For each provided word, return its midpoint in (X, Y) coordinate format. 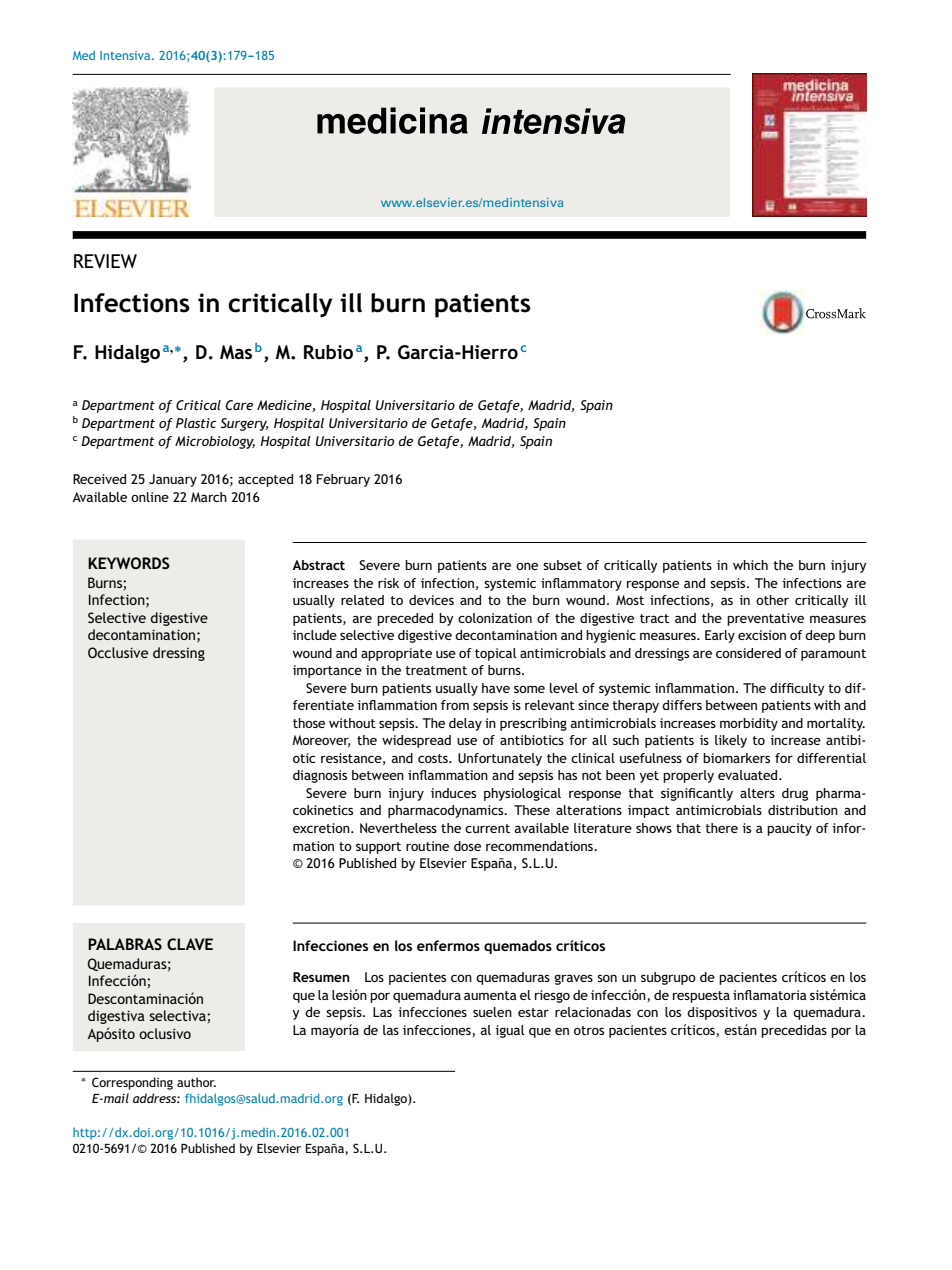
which (750, 565)
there (721, 828)
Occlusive (118, 652)
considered (748, 653)
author (196, 1082)
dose (467, 846)
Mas (236, 352)
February (343, 480)
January (173, 480)
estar (533, 1012)
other (772, 600)
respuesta (701, 997)
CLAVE (190, 944)
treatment (436, 670)
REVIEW (105, 261)
